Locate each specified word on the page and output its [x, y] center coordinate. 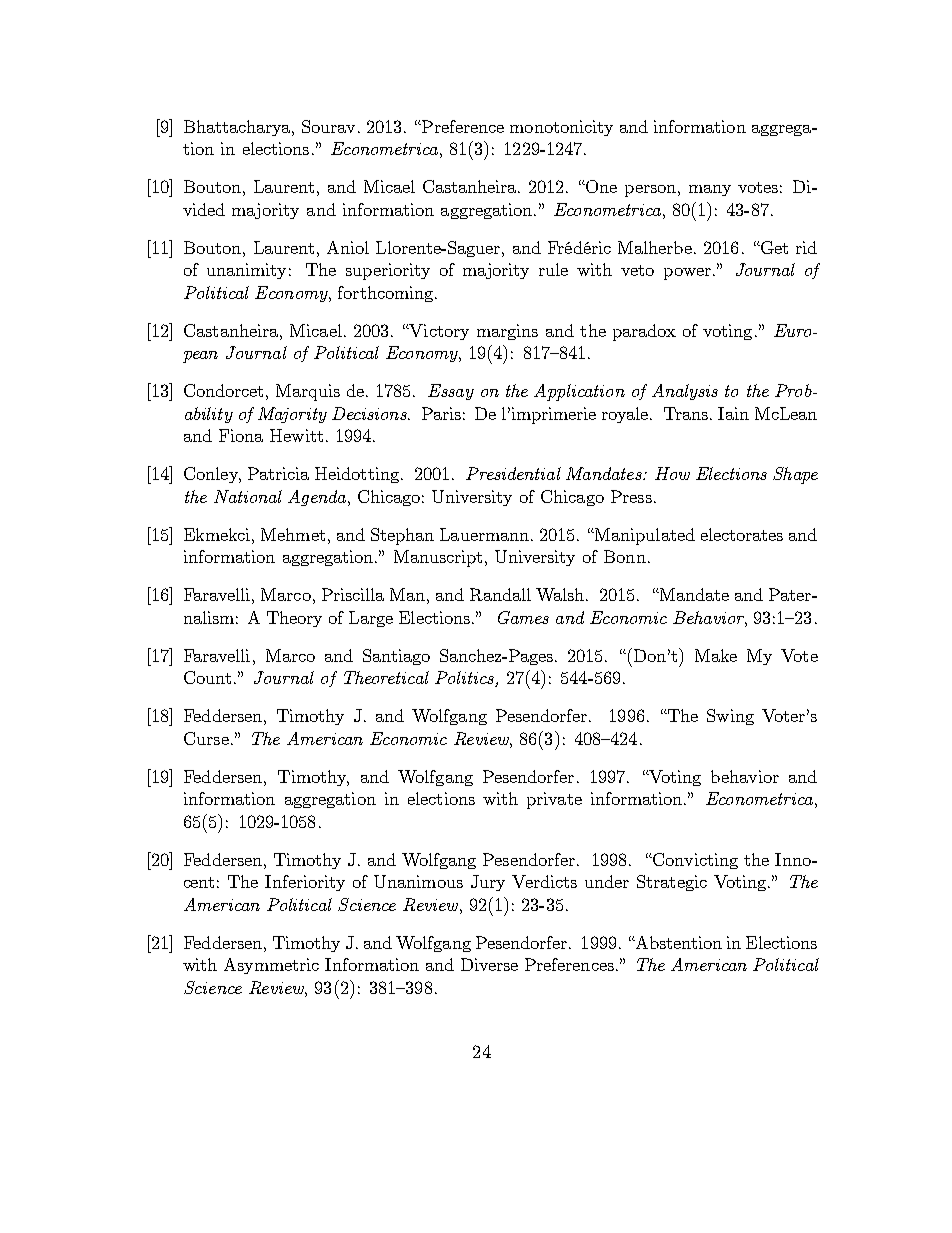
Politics [465, 679]
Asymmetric [271, 966]
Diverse [489, 964]
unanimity [246, 271]
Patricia [278, 473]
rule [553, 269]
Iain [733, 413]
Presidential [513, 473]
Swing [730, 717]
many [710, 190]
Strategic [672, 883]
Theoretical [386, 677]
